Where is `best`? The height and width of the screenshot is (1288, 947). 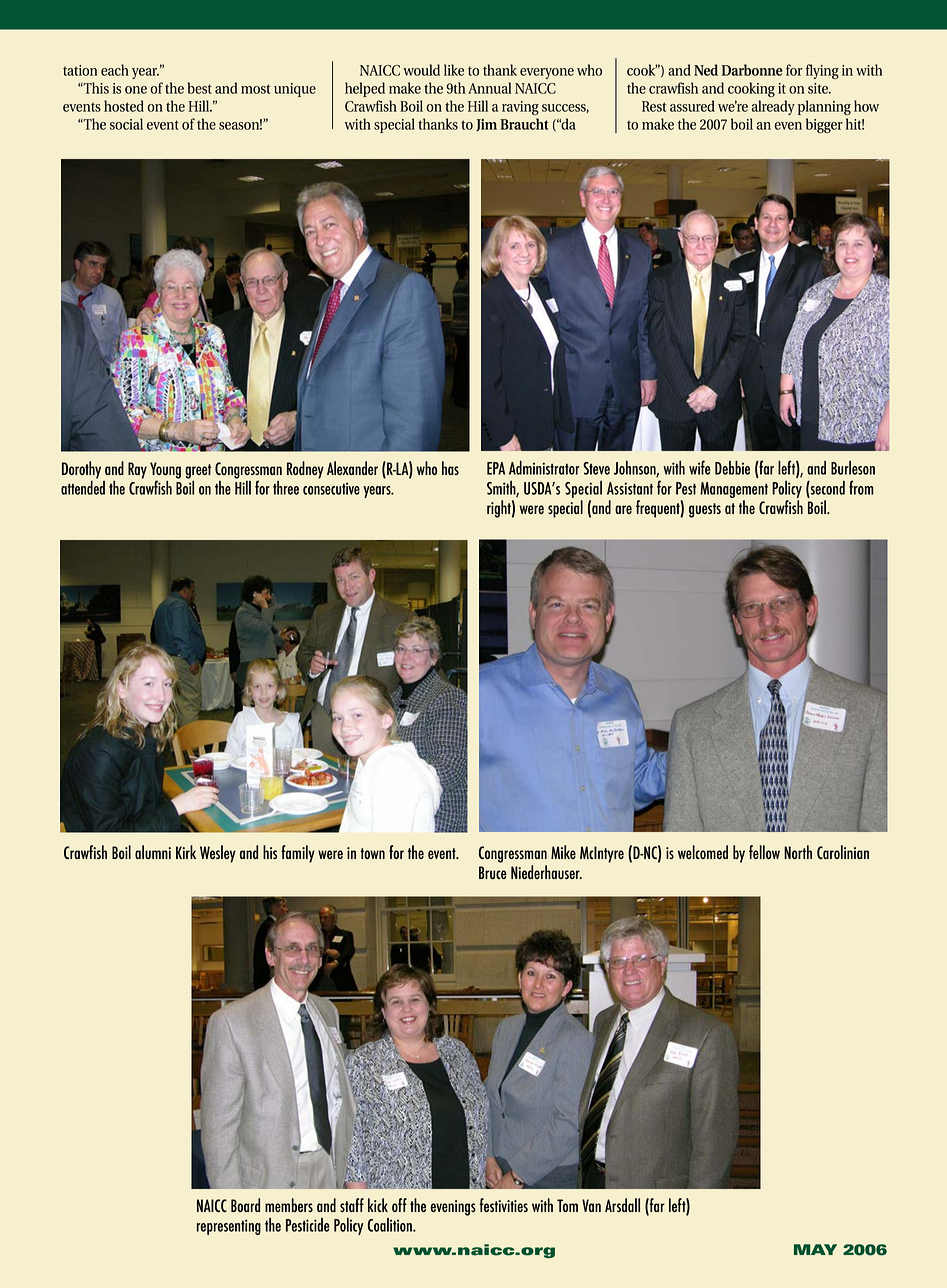 best is located at coordinates (200, 88).
